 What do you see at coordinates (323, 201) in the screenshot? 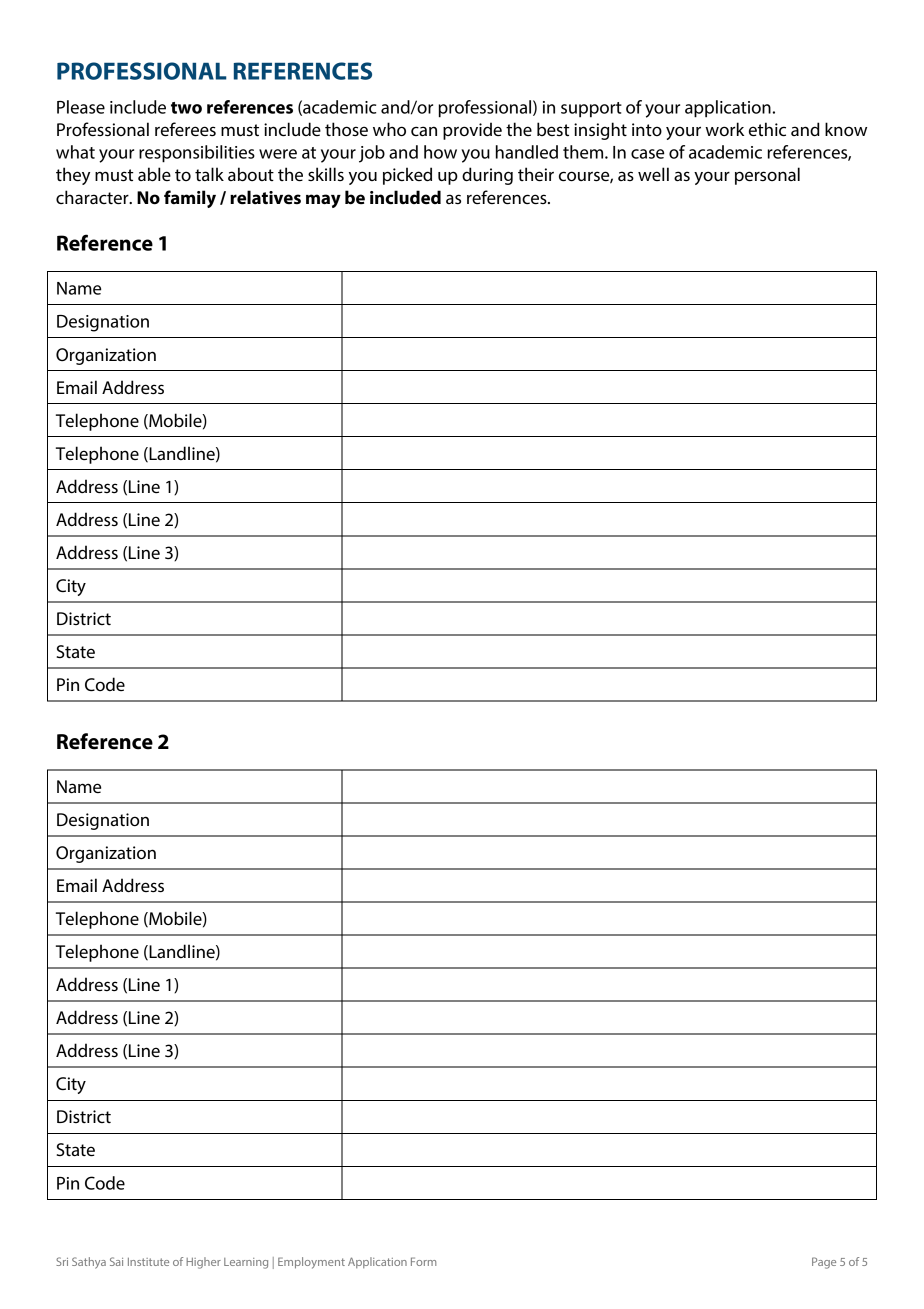
I see `may` at bounding box center [323, 201].
